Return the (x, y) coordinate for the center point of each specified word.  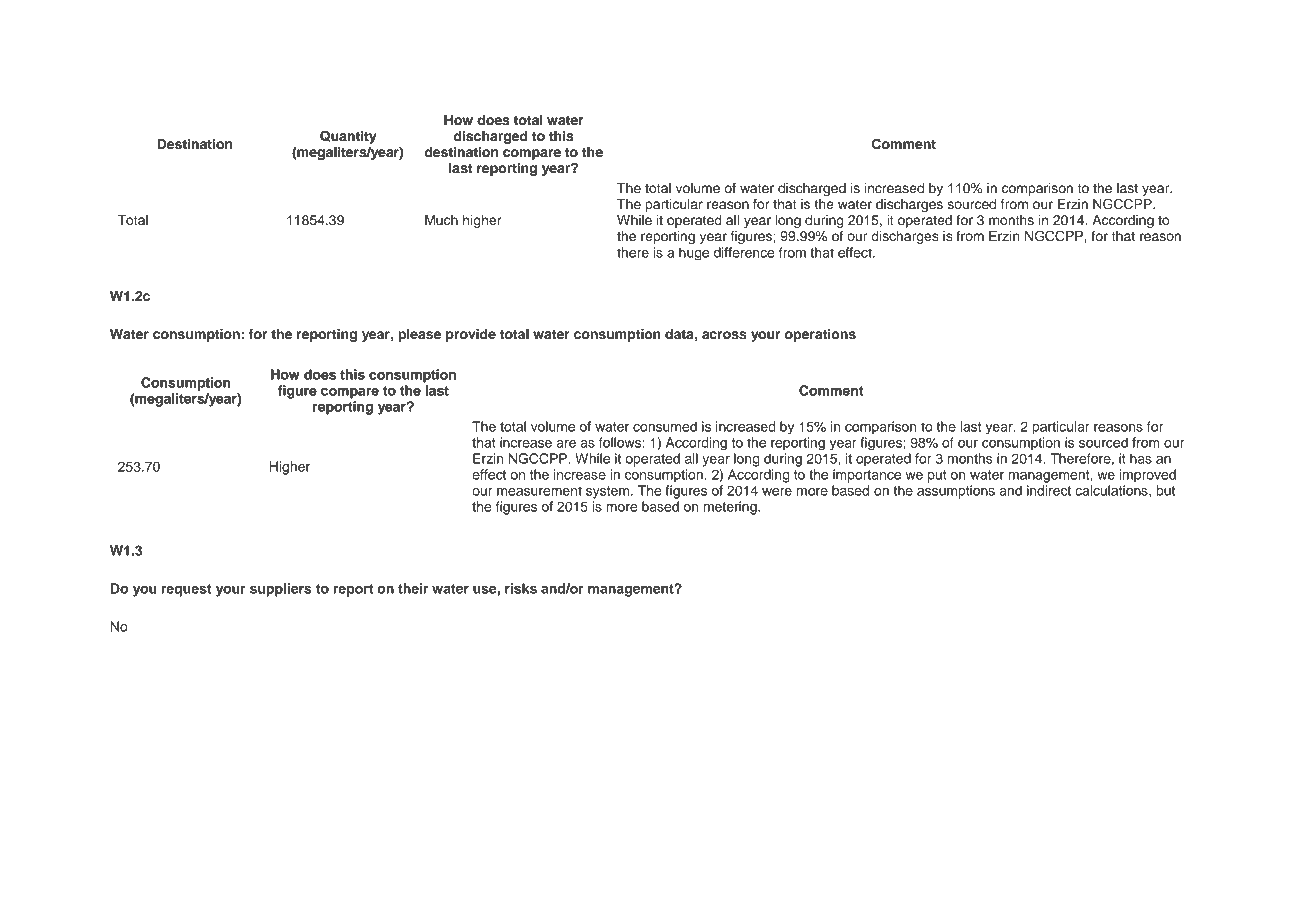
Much (441, 220)
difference (744, 252)
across (724, 335)
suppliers (281, 590)
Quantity (348, 137)
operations (820, 335)
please (419, 335)
